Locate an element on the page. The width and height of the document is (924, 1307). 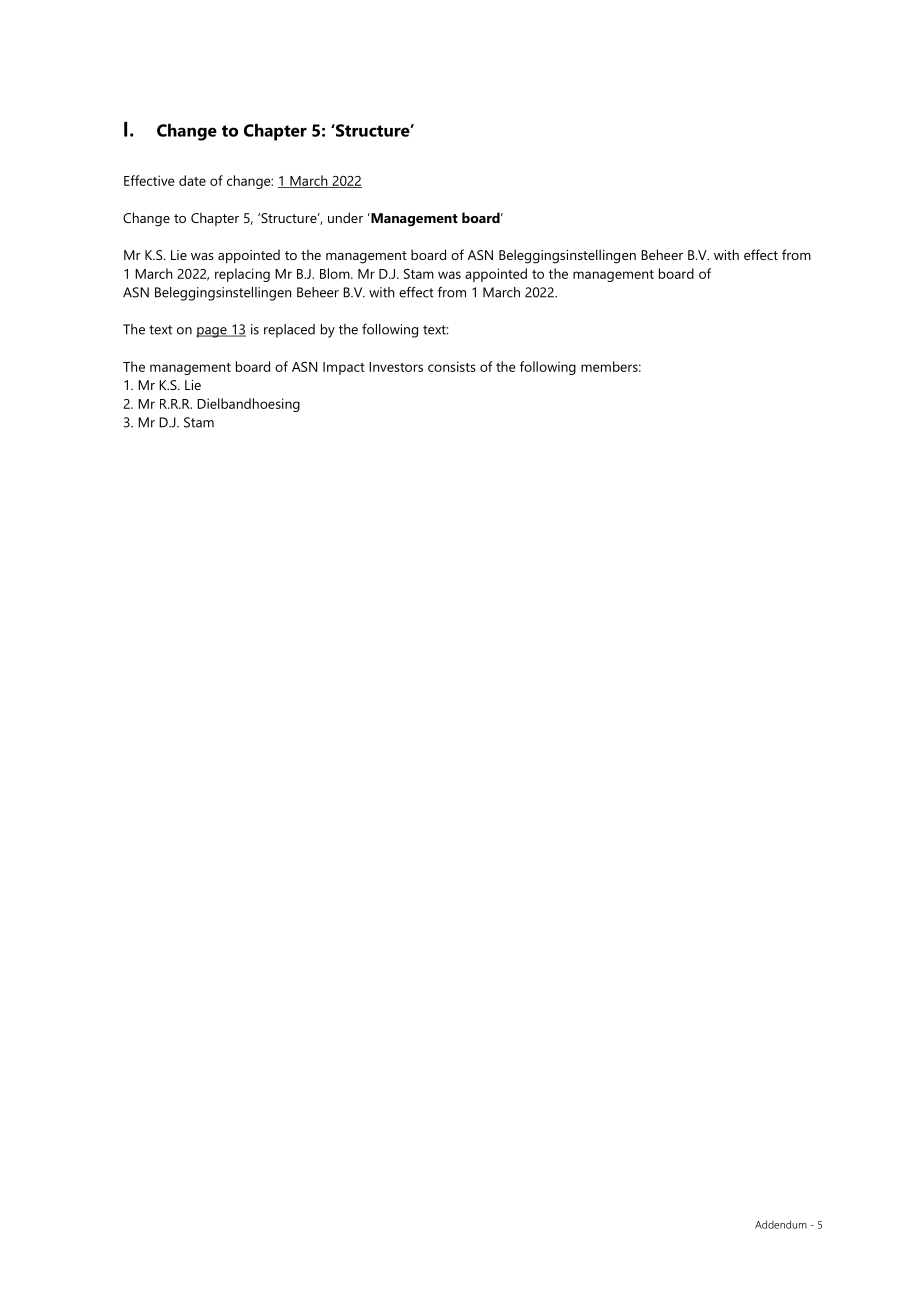
replaced is located at coordinates (289, 331).
